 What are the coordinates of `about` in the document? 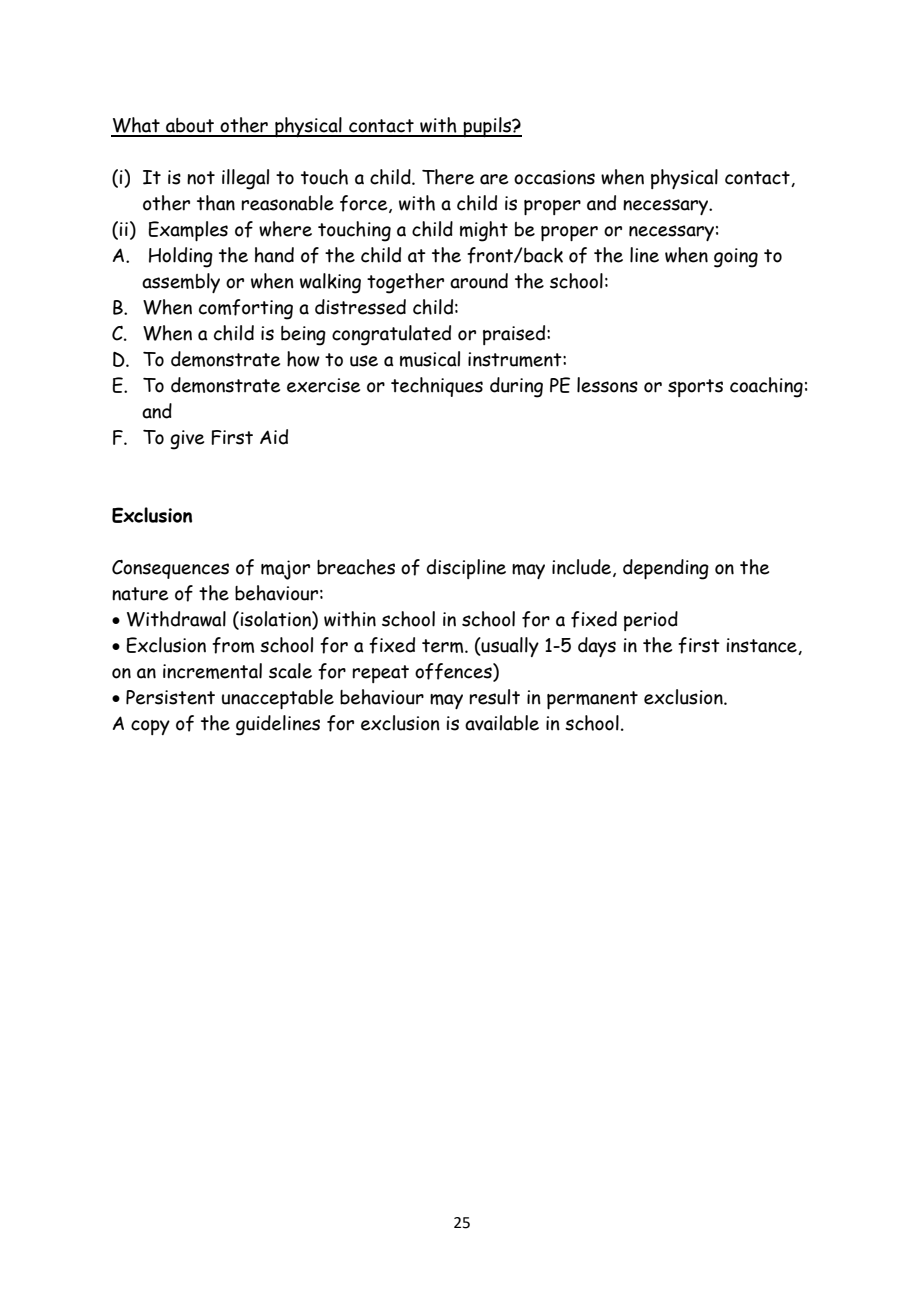 It's located at (190, 127).
